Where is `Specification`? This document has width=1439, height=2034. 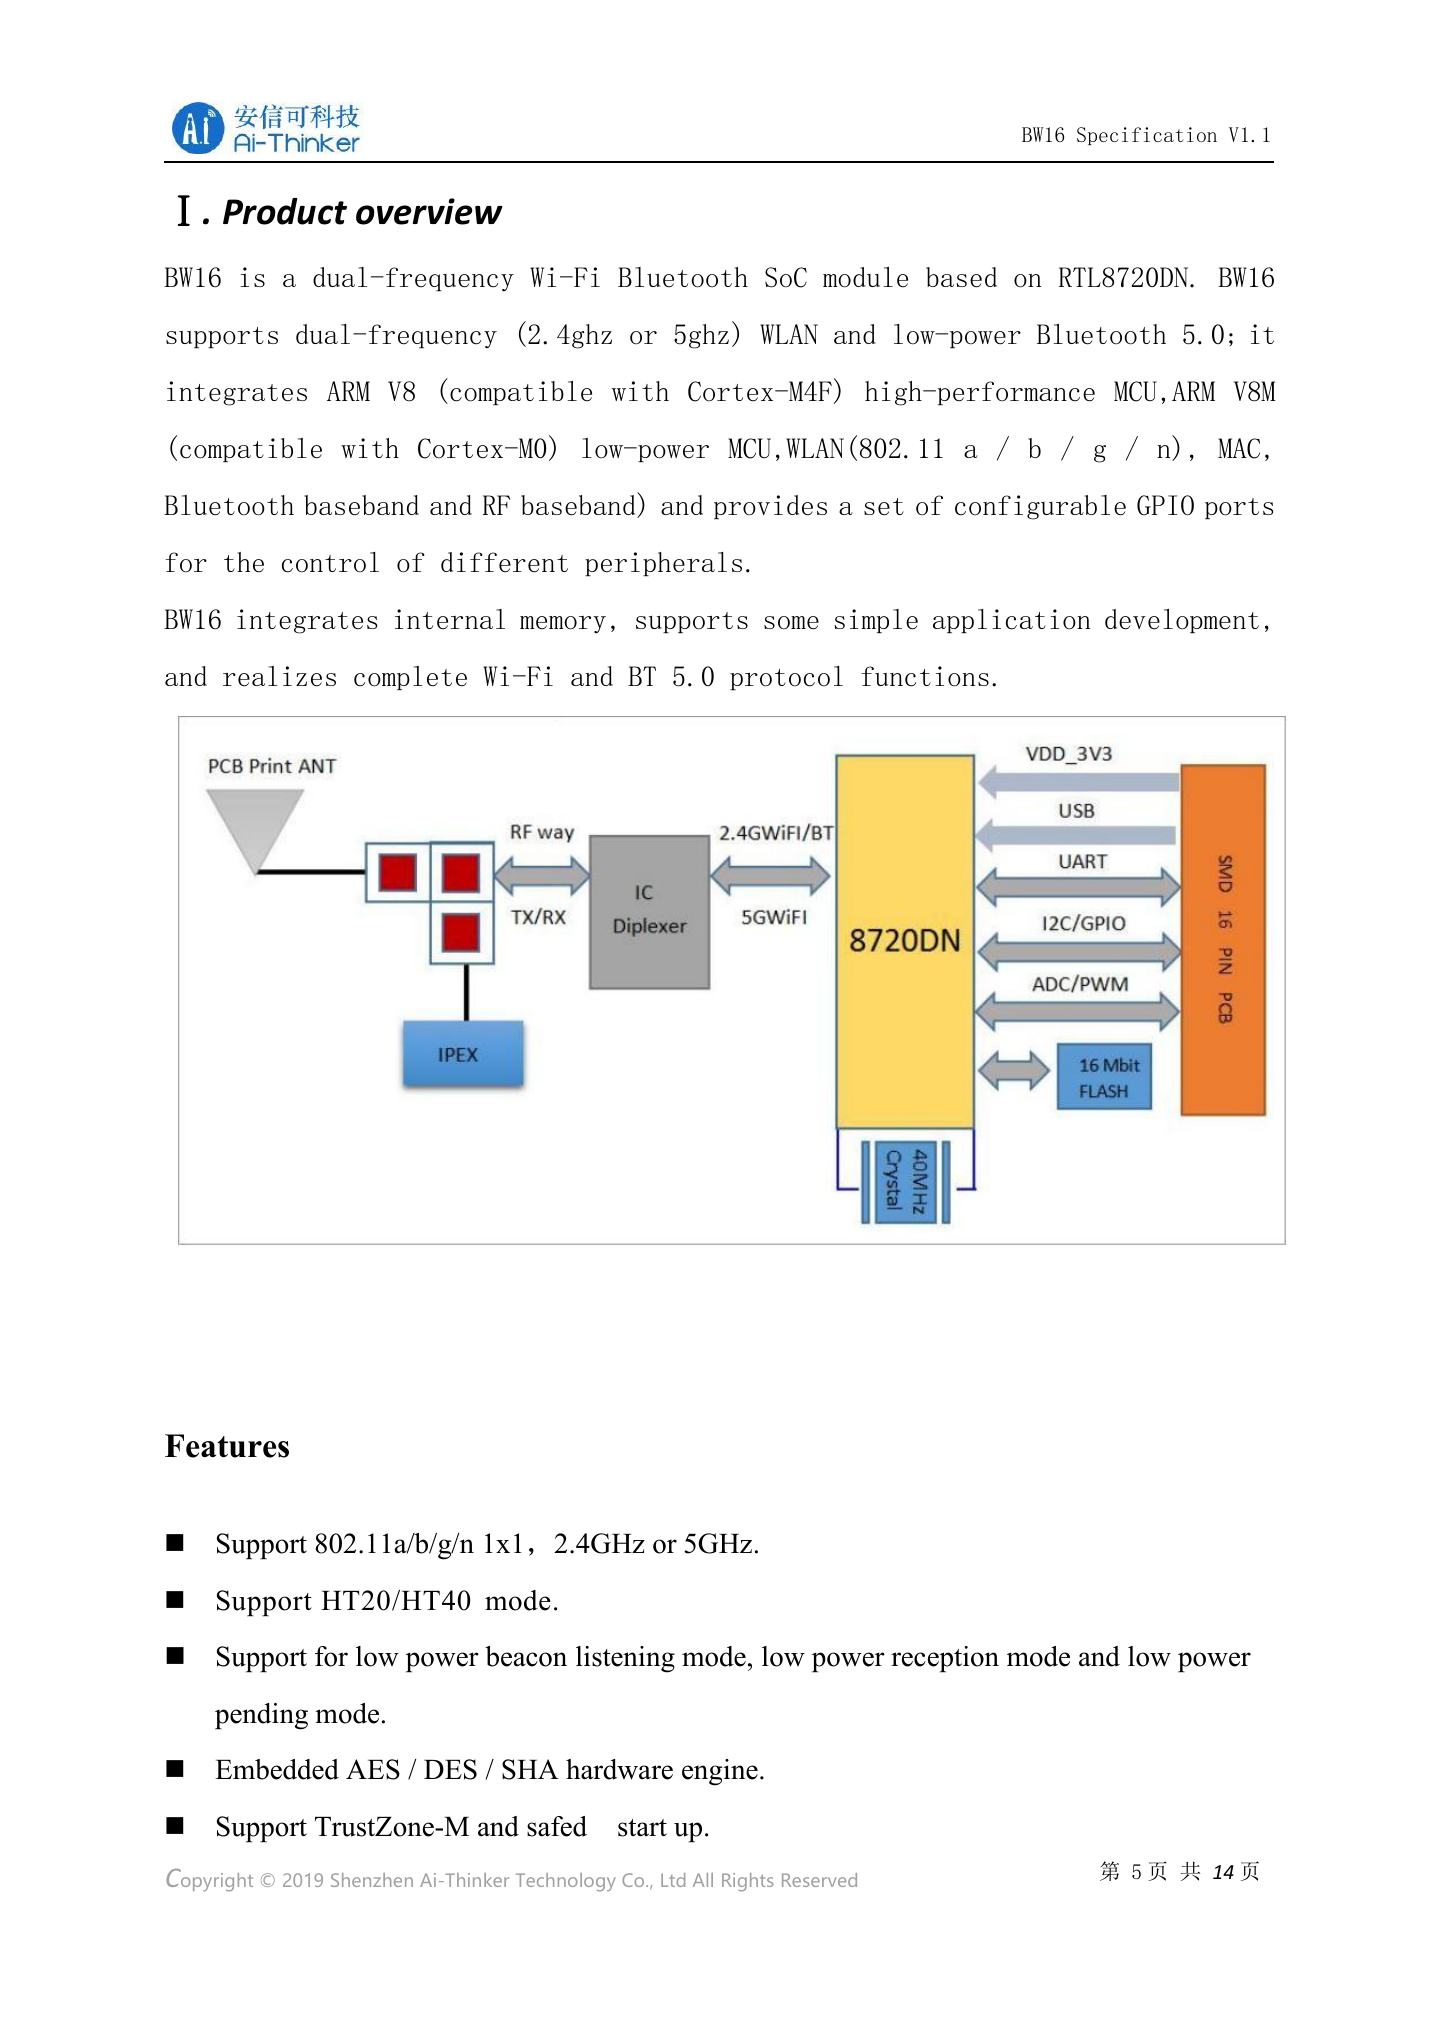 Specification is located at coordinates (1147, 136).
